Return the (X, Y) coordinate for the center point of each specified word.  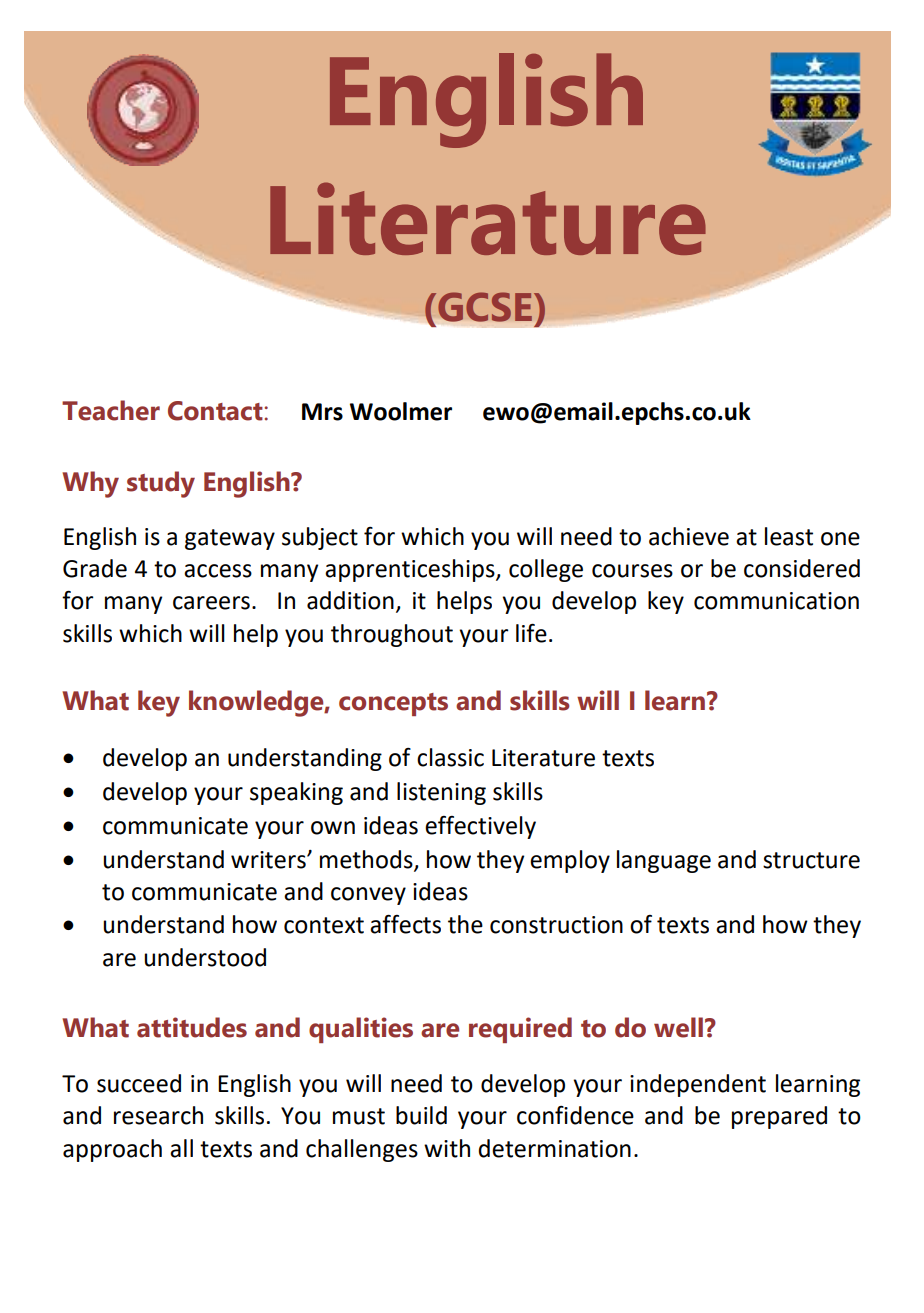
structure (811, 860)
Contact (216, 411)
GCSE (486, 307)
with (447, 1148)
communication (776, 601)
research (158, 1115)
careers (211, 603)
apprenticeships (411, 570)
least (789, 536)
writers (269, 860)
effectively (480, 827)
